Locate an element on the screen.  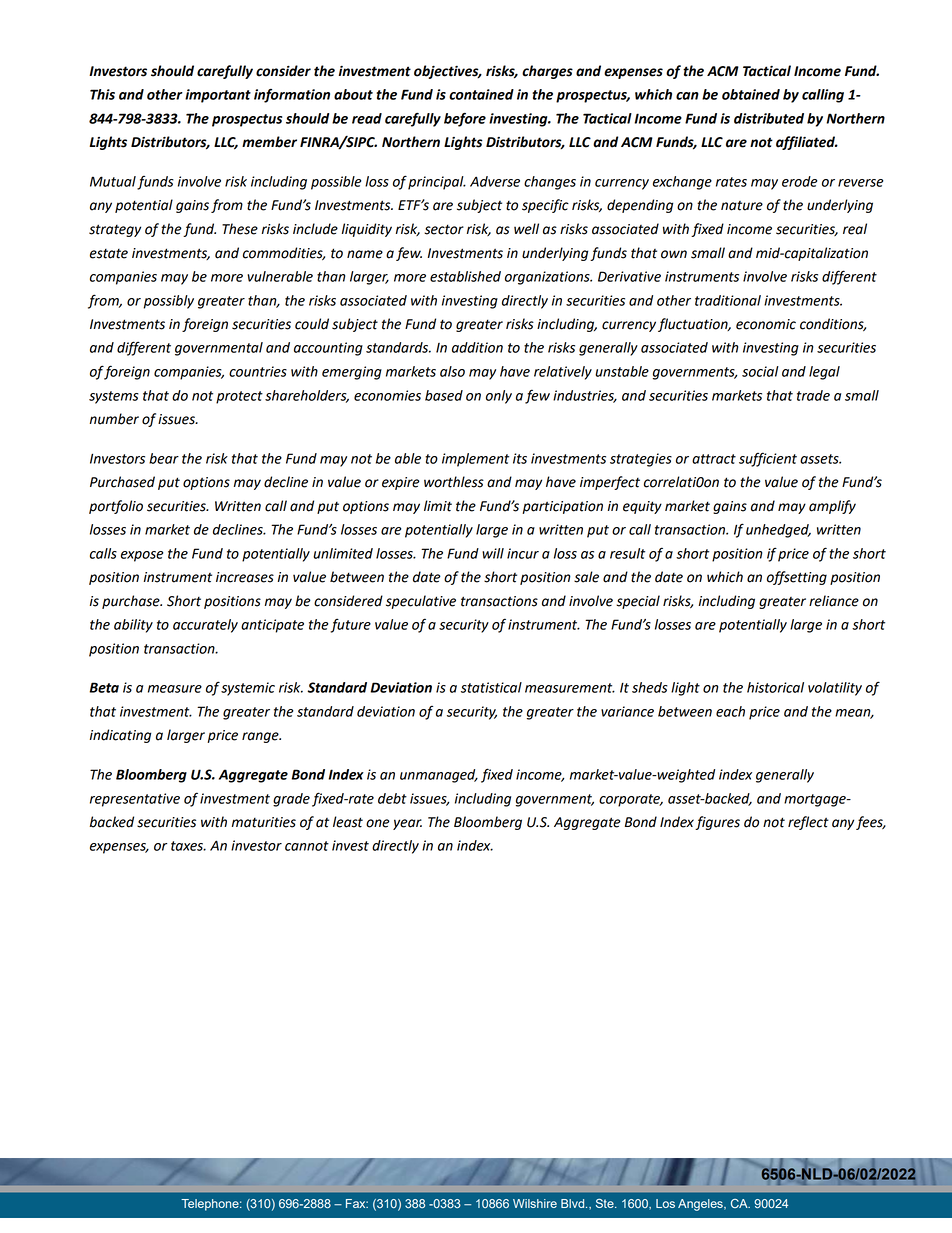
distributed is located at coordinates (769, 118).
